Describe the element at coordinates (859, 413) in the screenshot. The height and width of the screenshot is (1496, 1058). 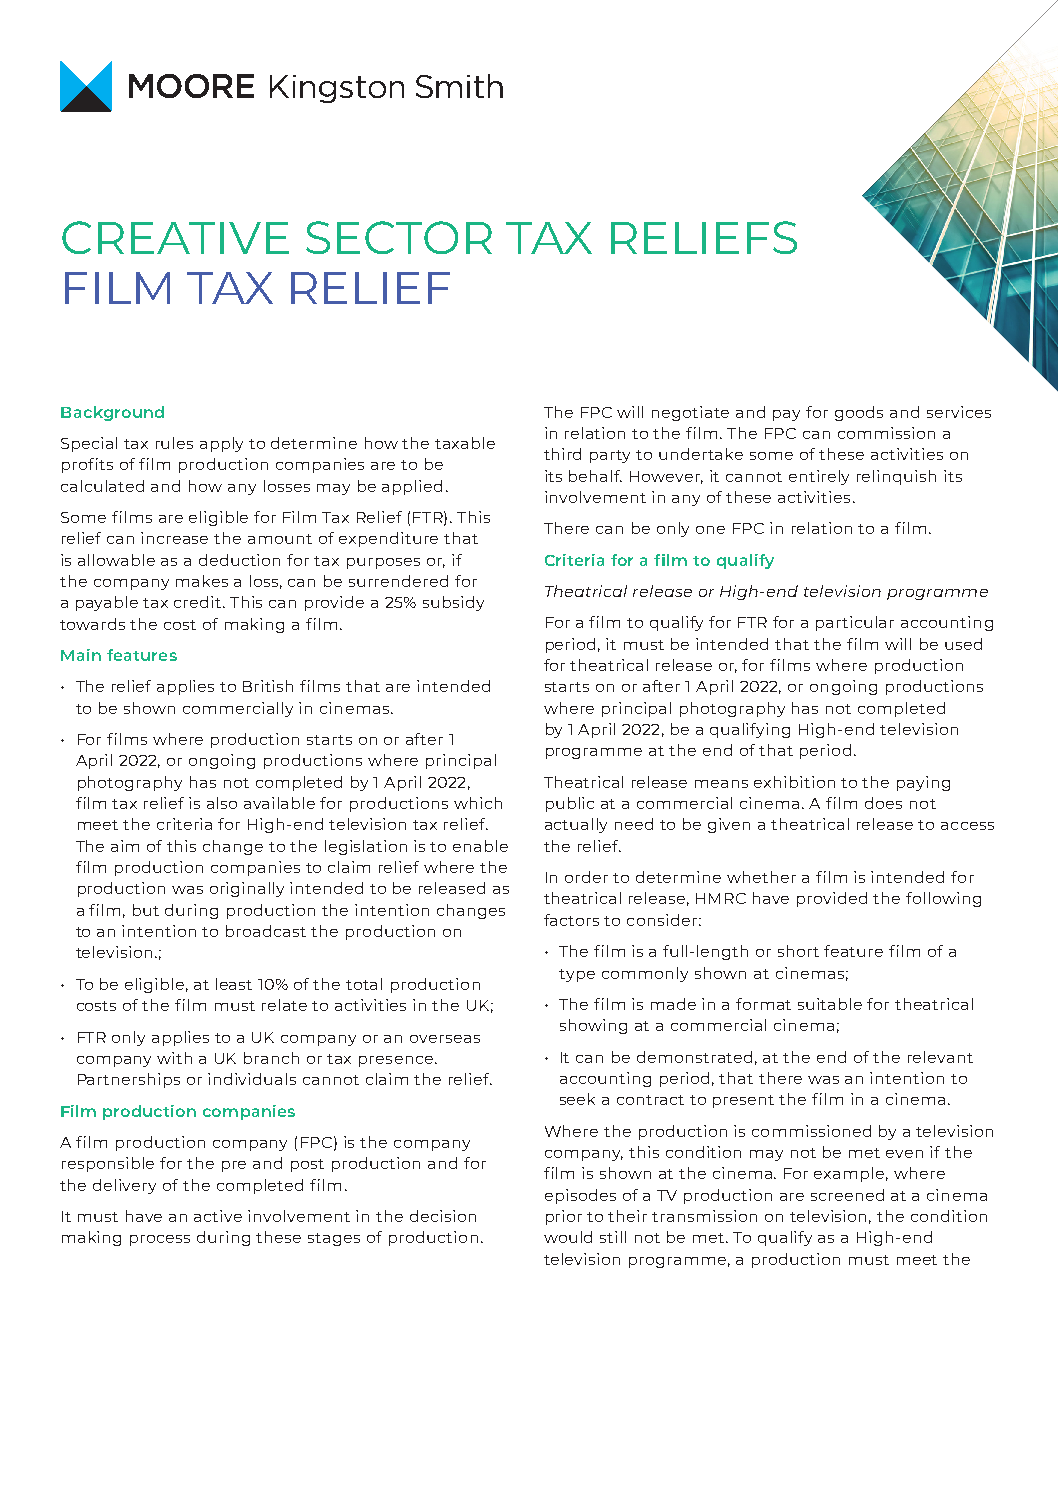
I see `goods` at that location.
